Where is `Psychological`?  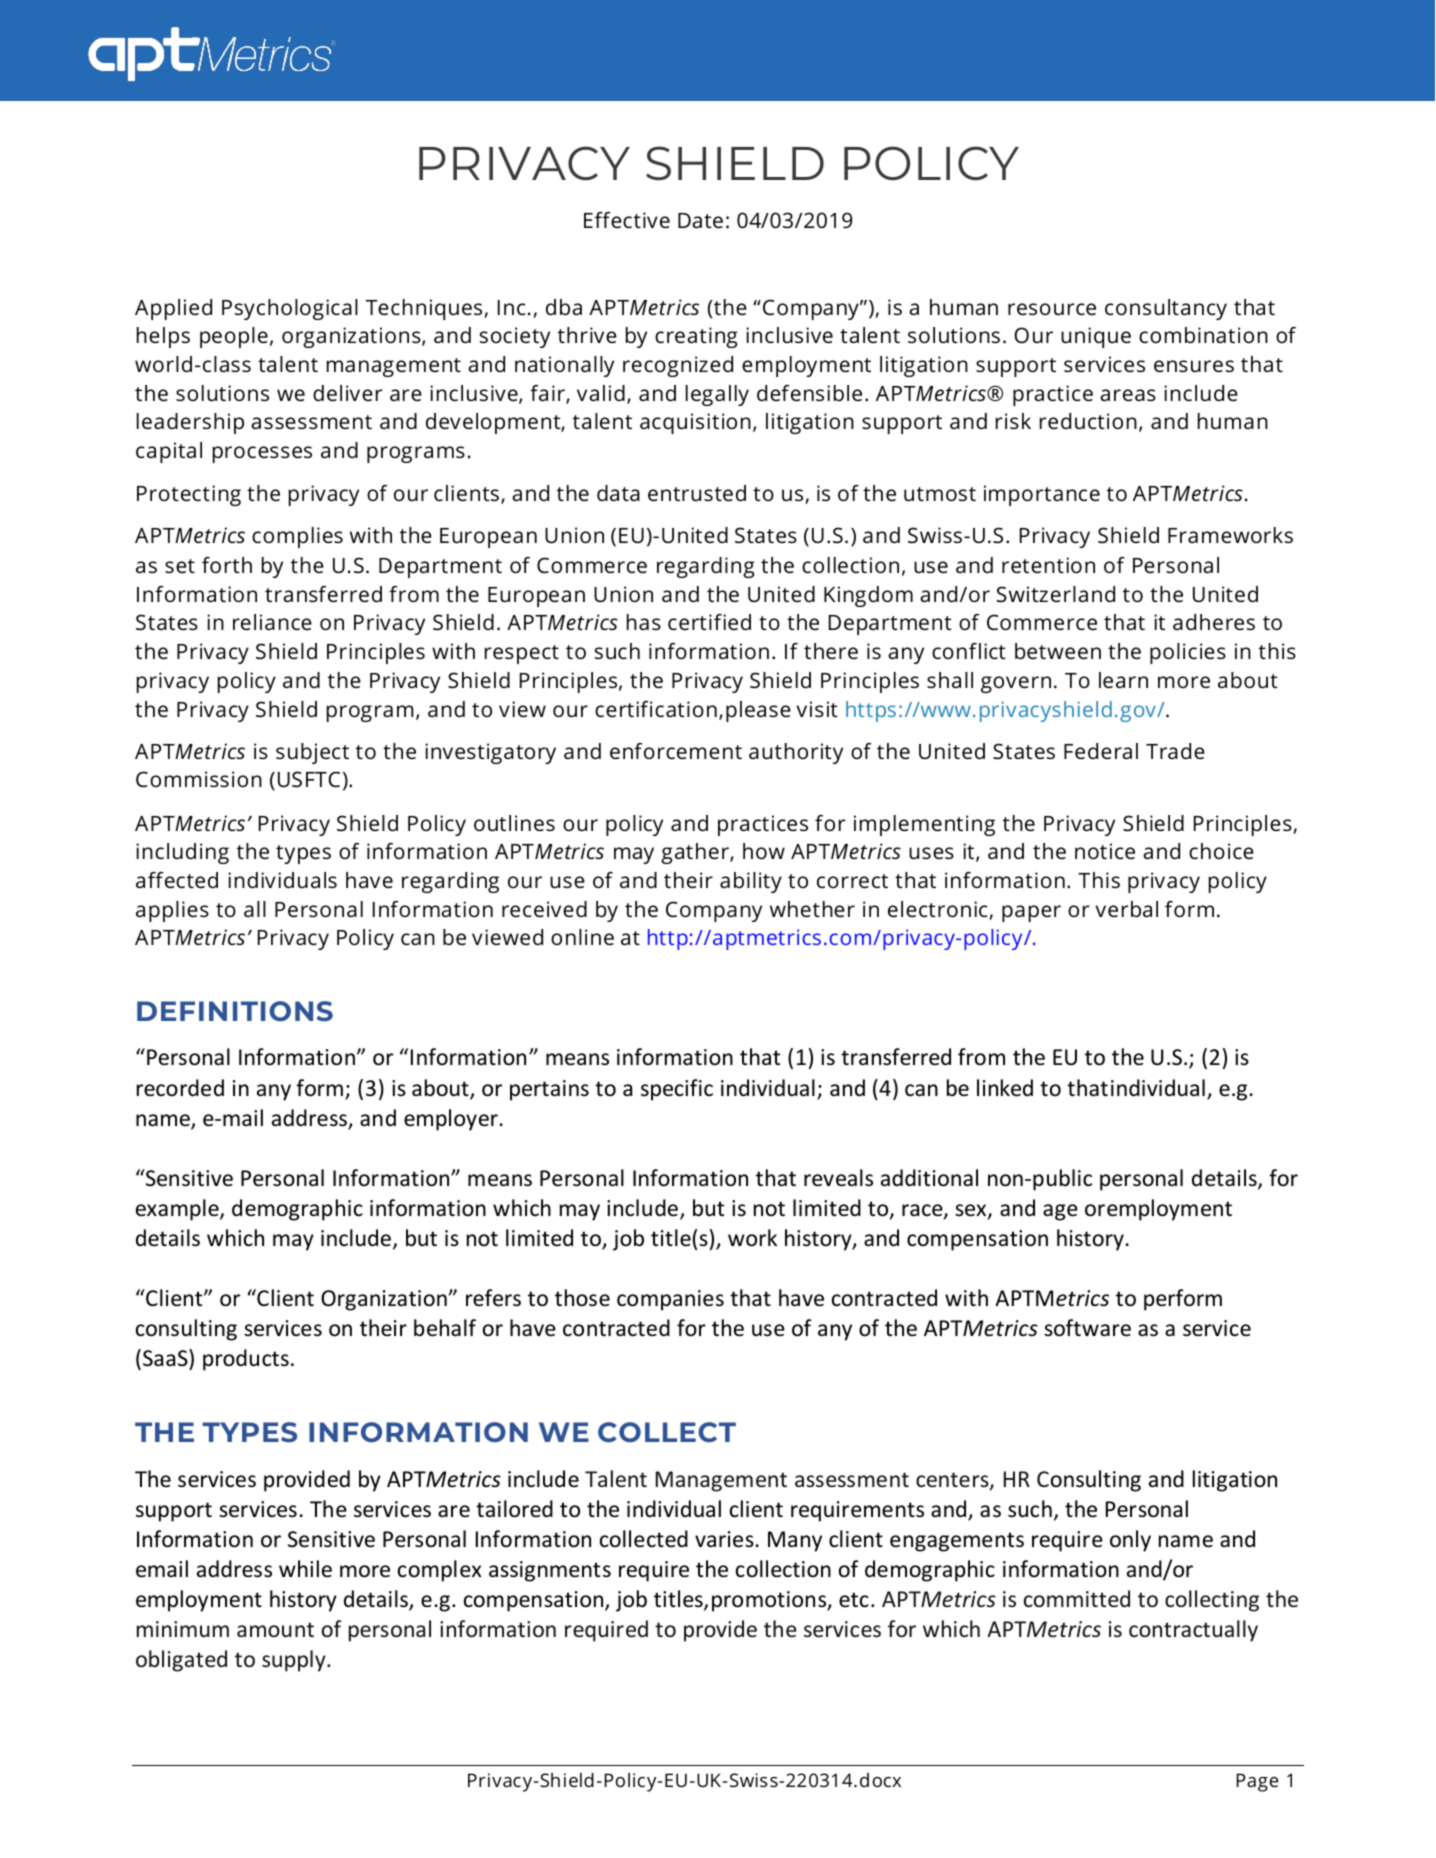
Psychological is located at coordinates (290, 309).
